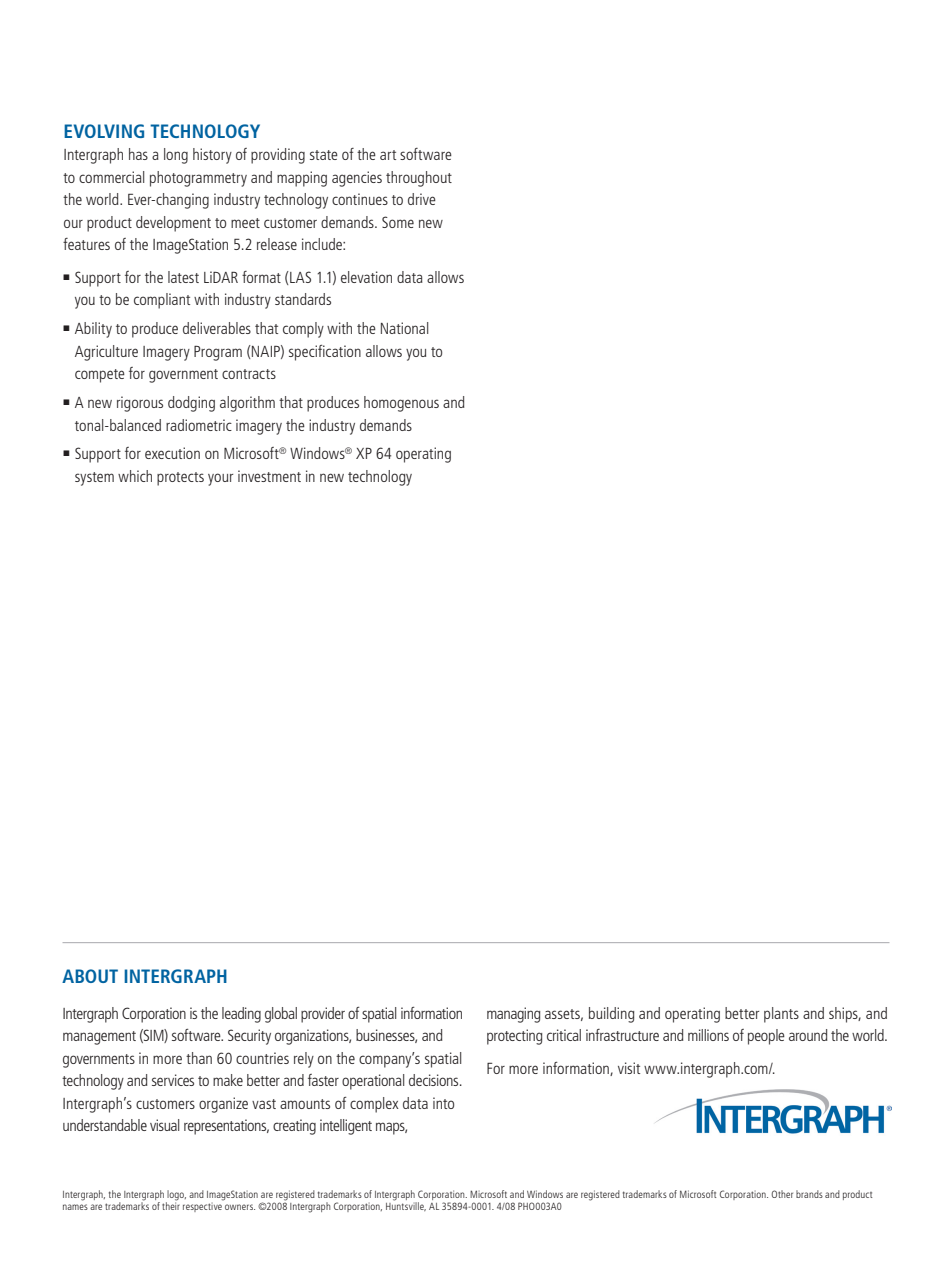  I want to click on millions, so click(708, 1035).
